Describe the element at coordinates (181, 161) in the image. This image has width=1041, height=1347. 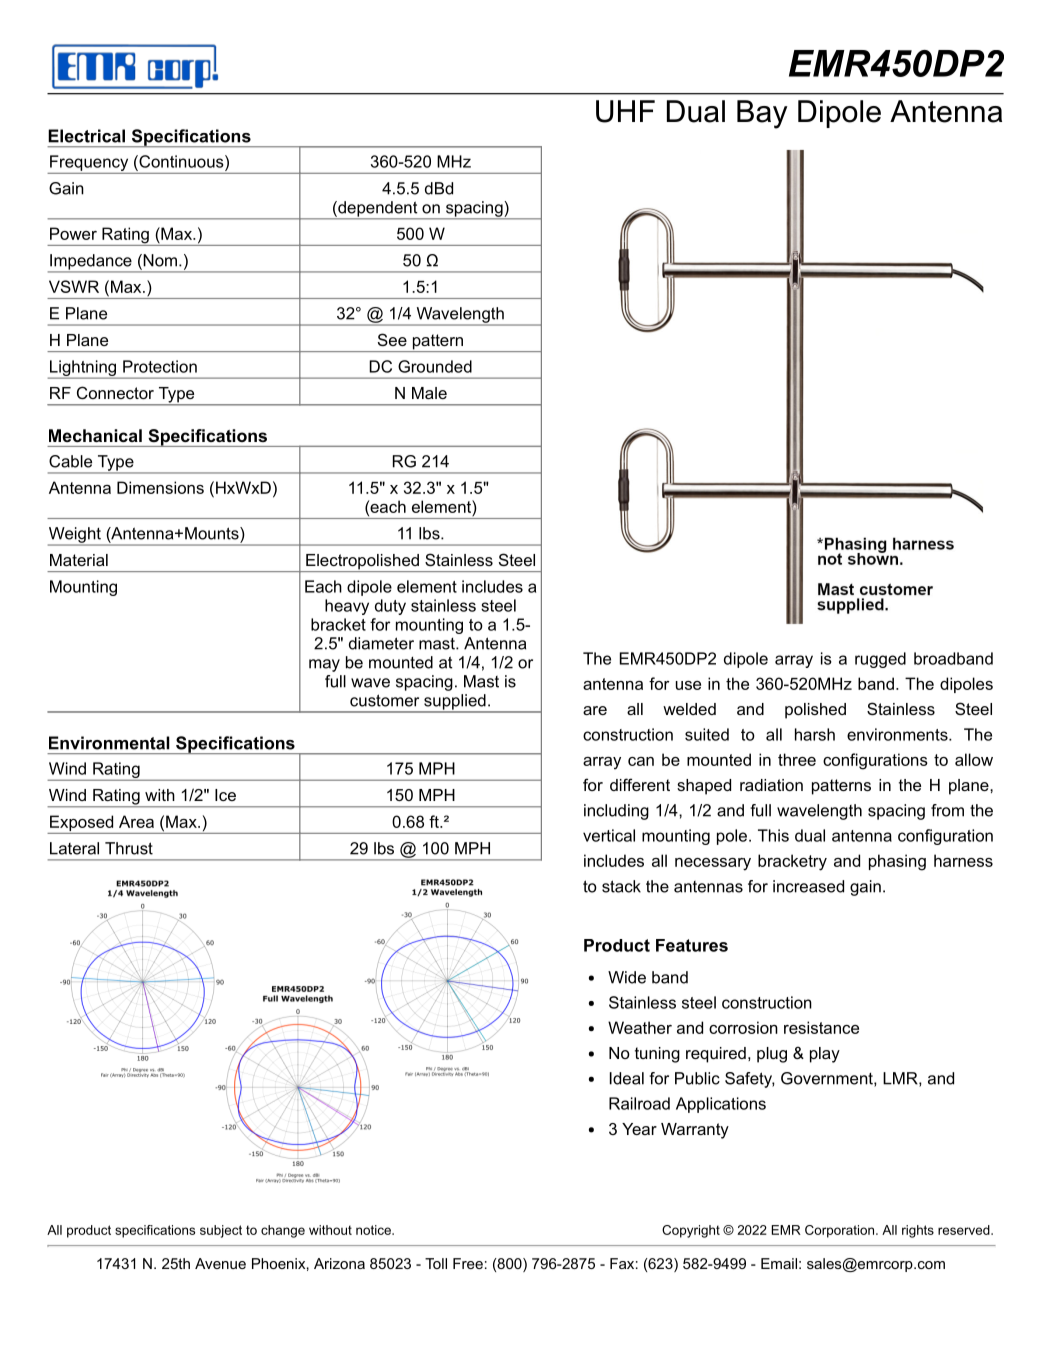
I see `Continuous` at that location.
